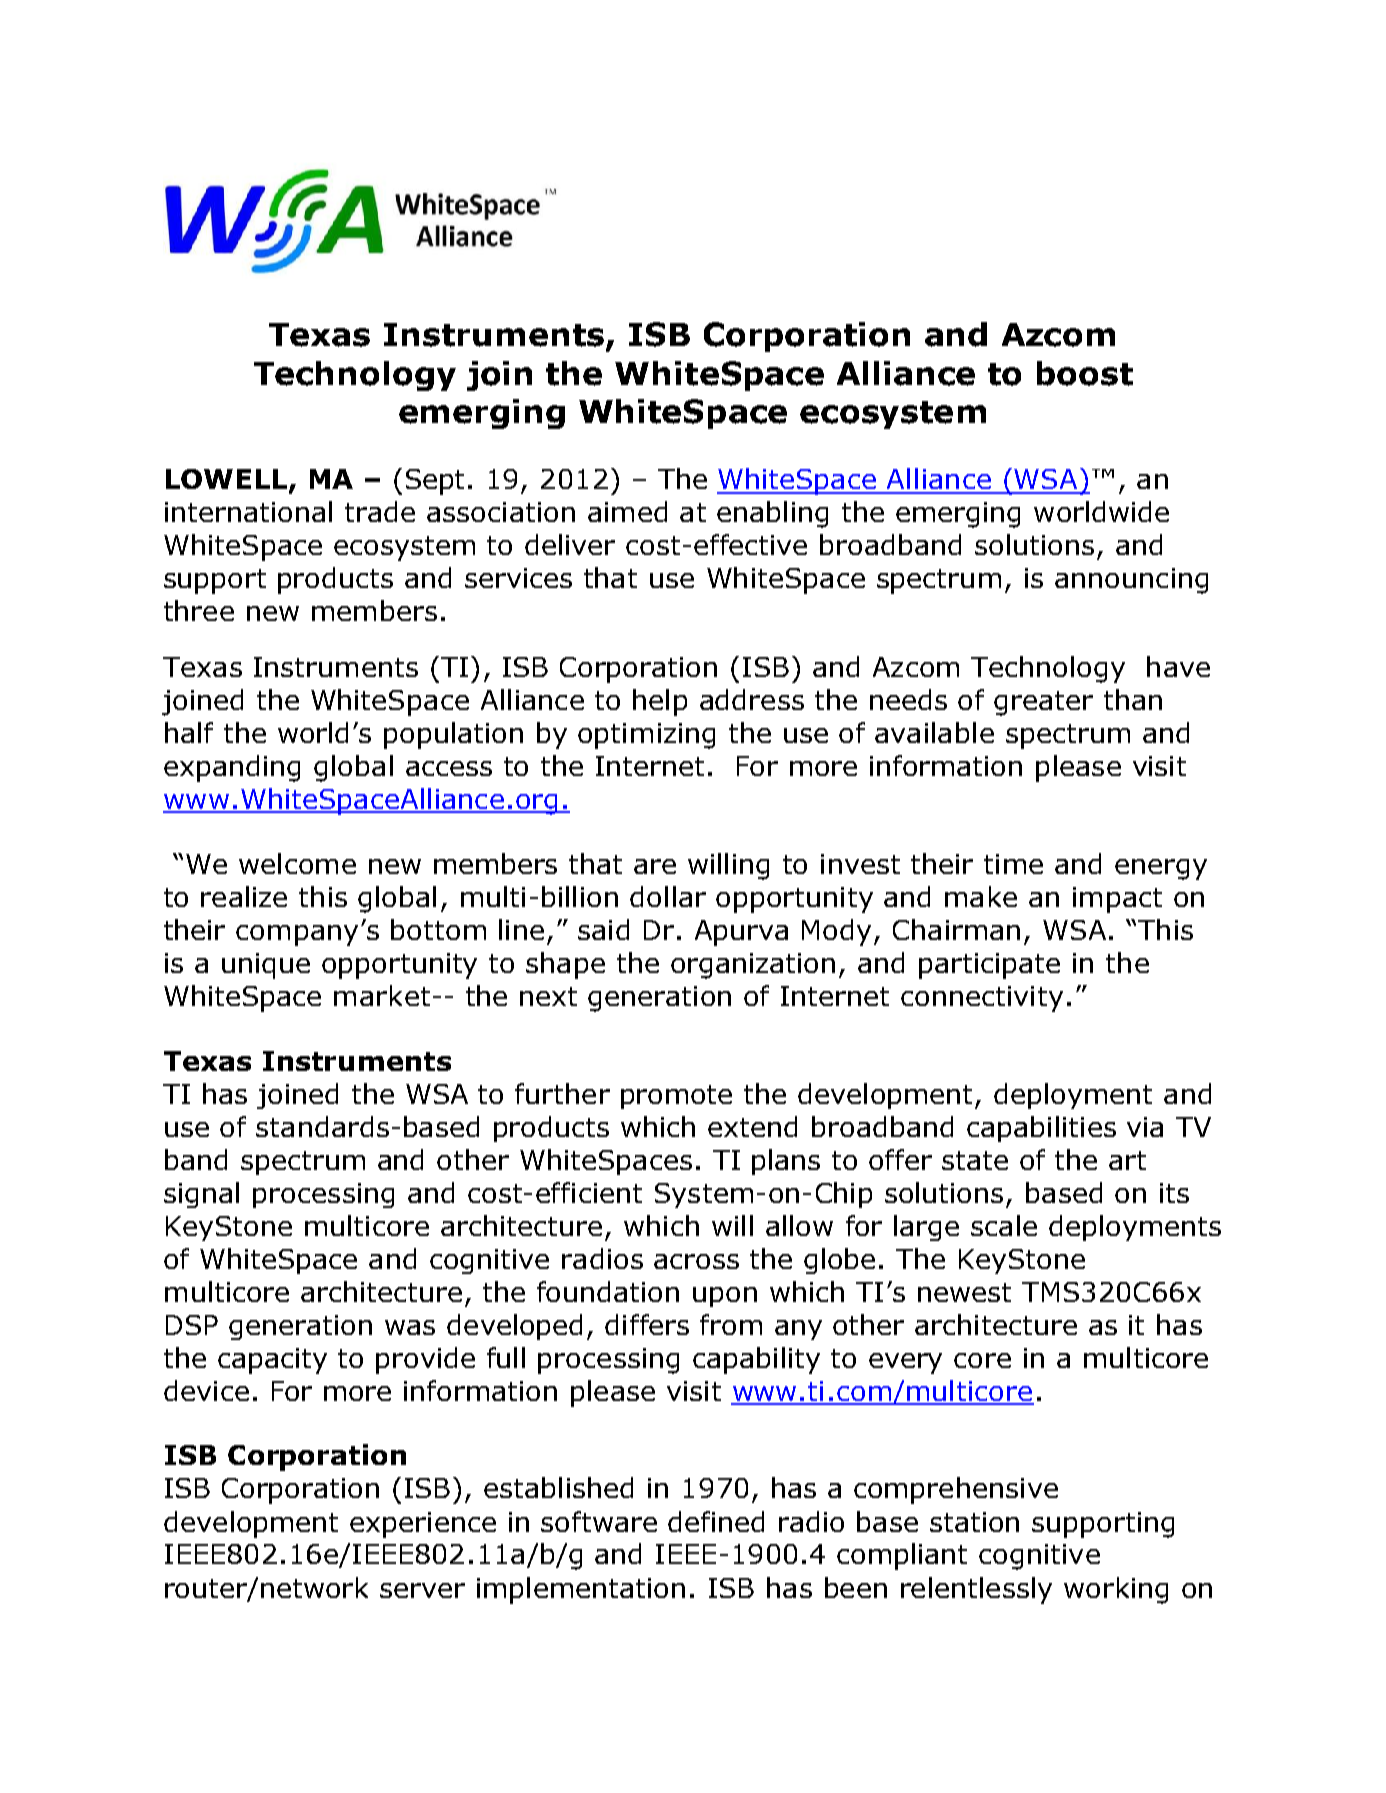  I want to click on capabilities, so click(1041, 1129).
